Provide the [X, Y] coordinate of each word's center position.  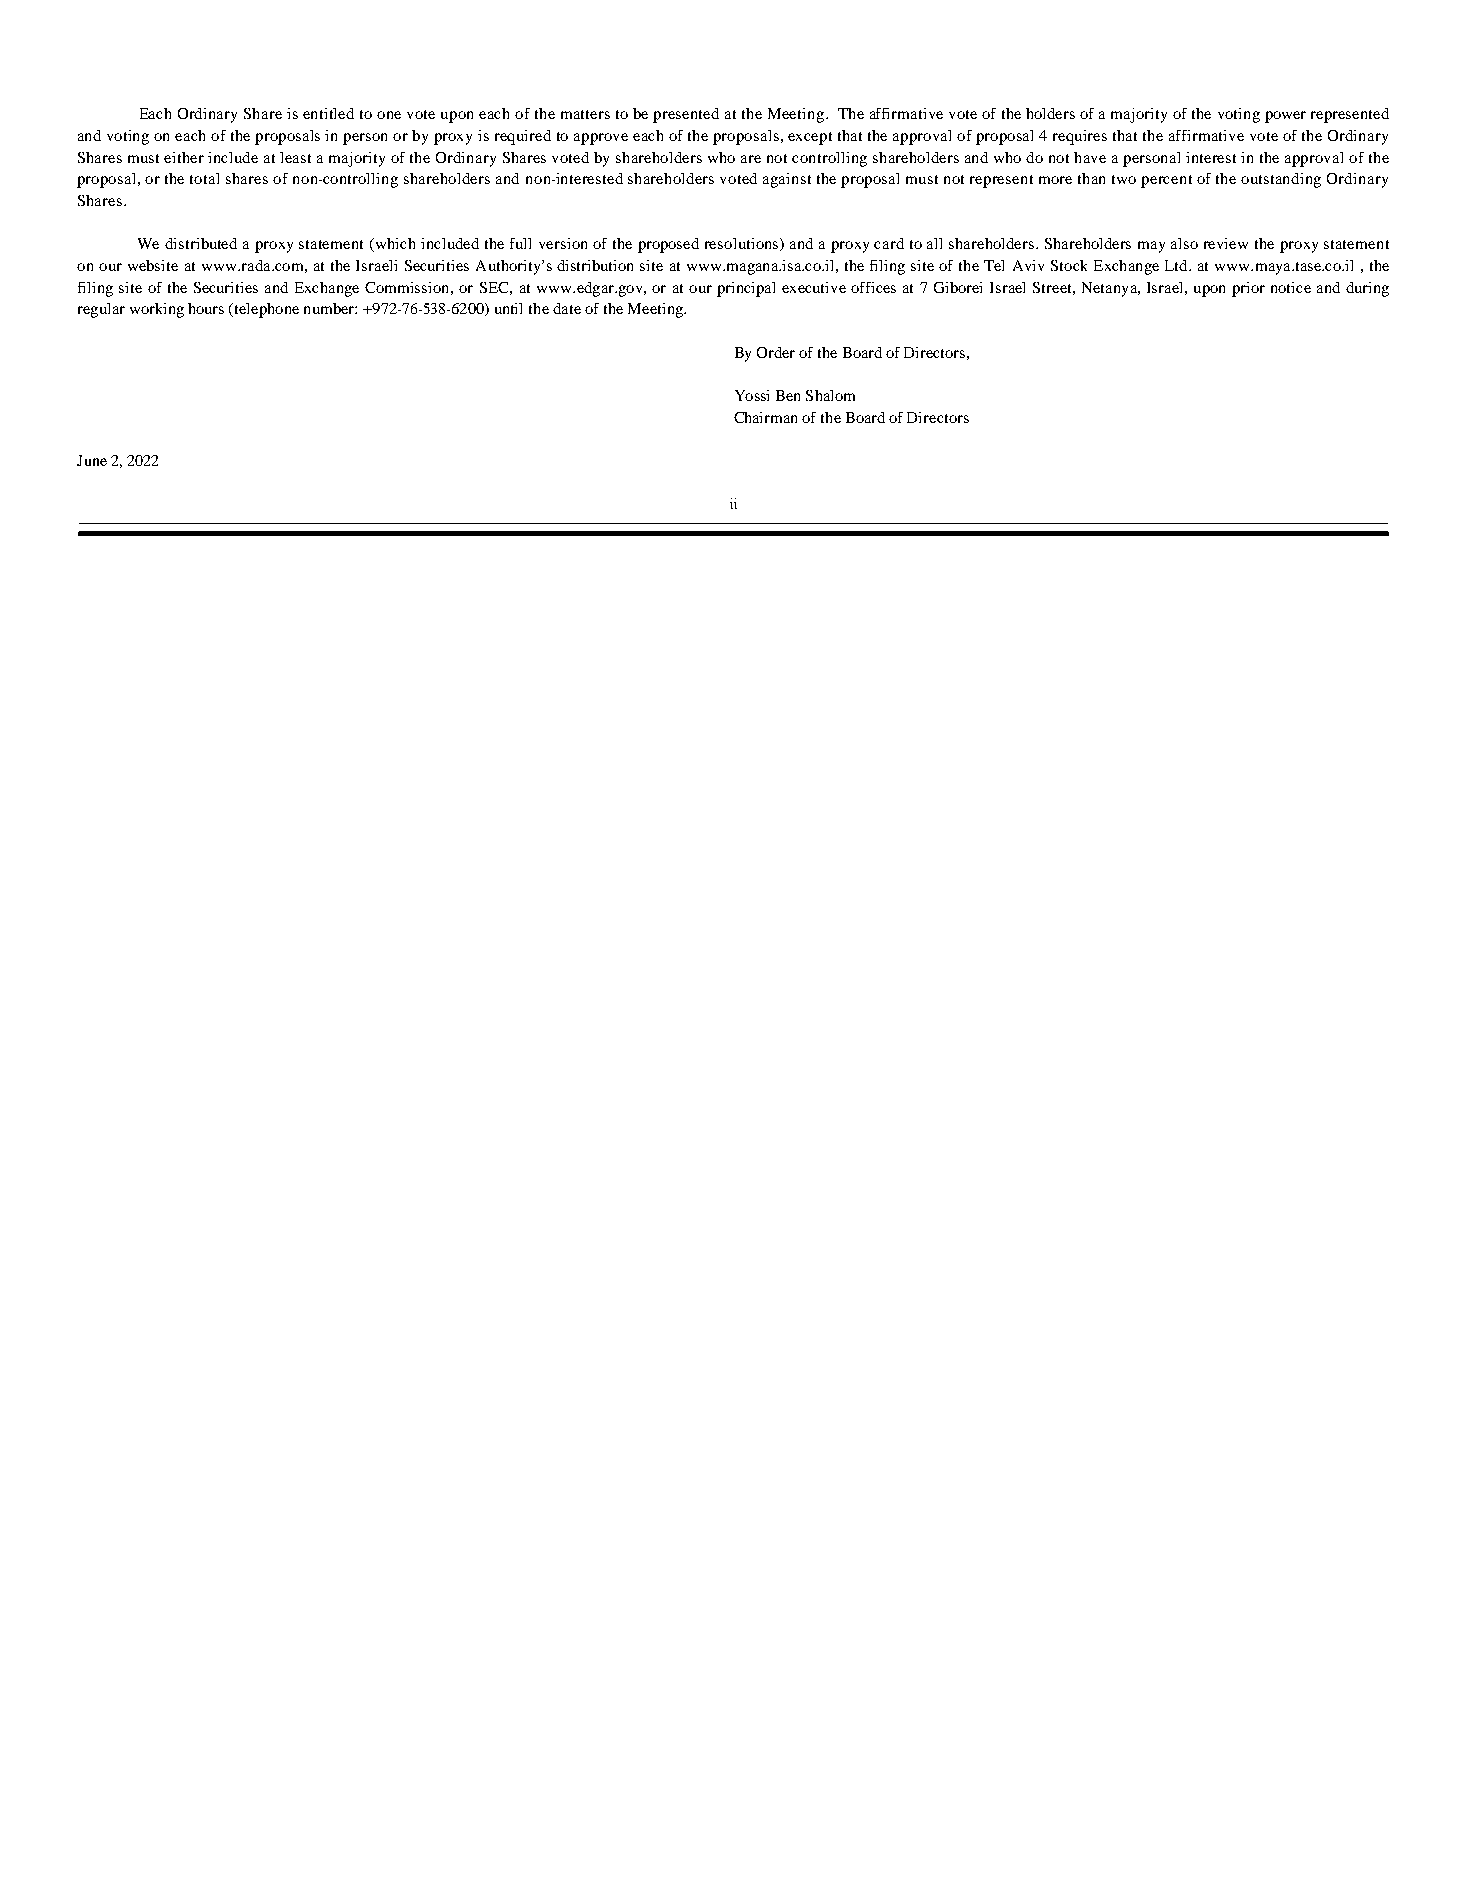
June [92, 460]
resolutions [743, 244]
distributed [201, 243]
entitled [328, 113]
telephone [265, 310]
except [810, 138]
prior [1248, 289]
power [1285, 117]
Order [776, 352]
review [1226, 243]
